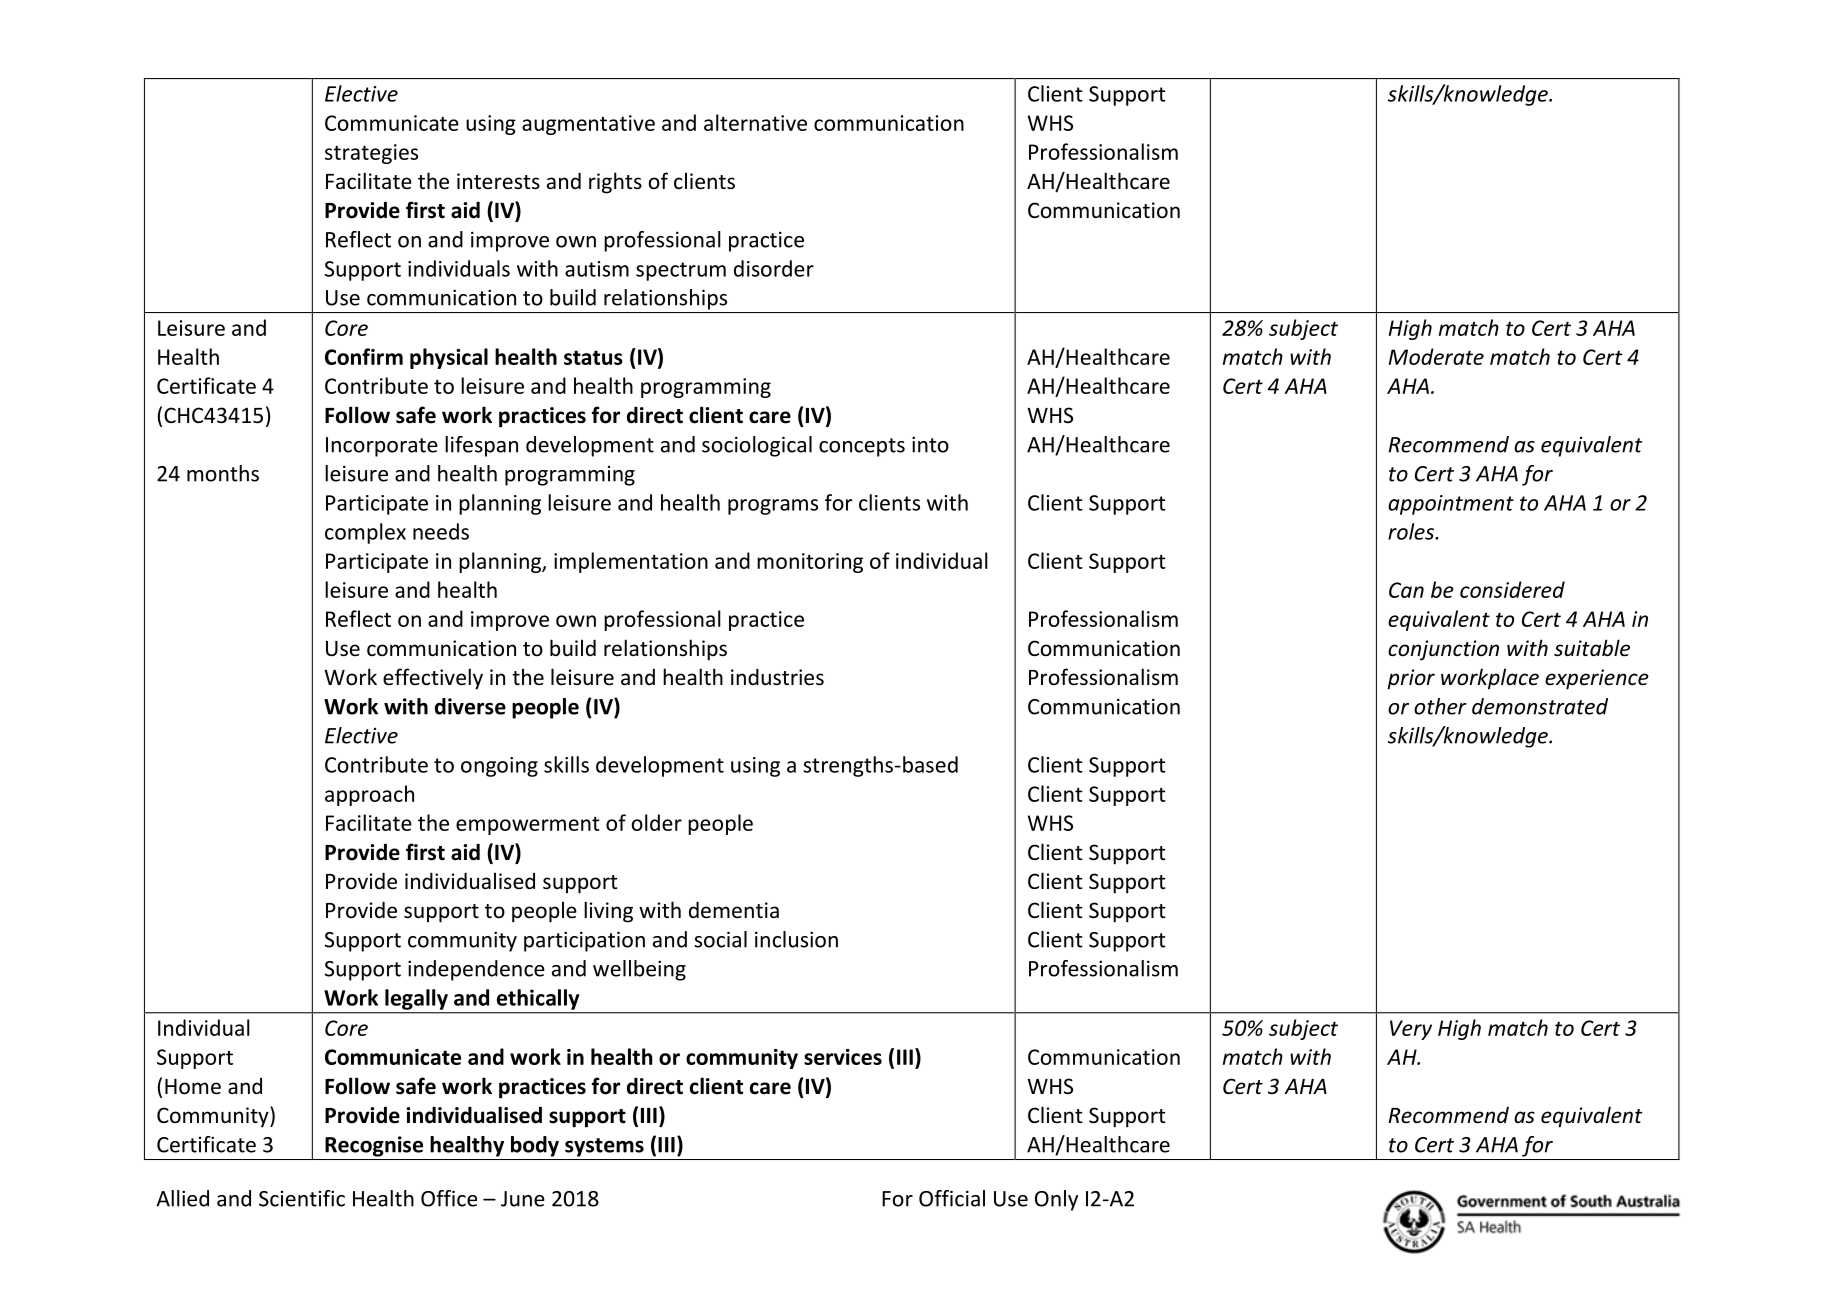 The height and width of the screenshot is (1291, 1826). What do you see at coordinates (476, 970) in the screenshot?
I see `independence` at bounding box center [476, 970].
